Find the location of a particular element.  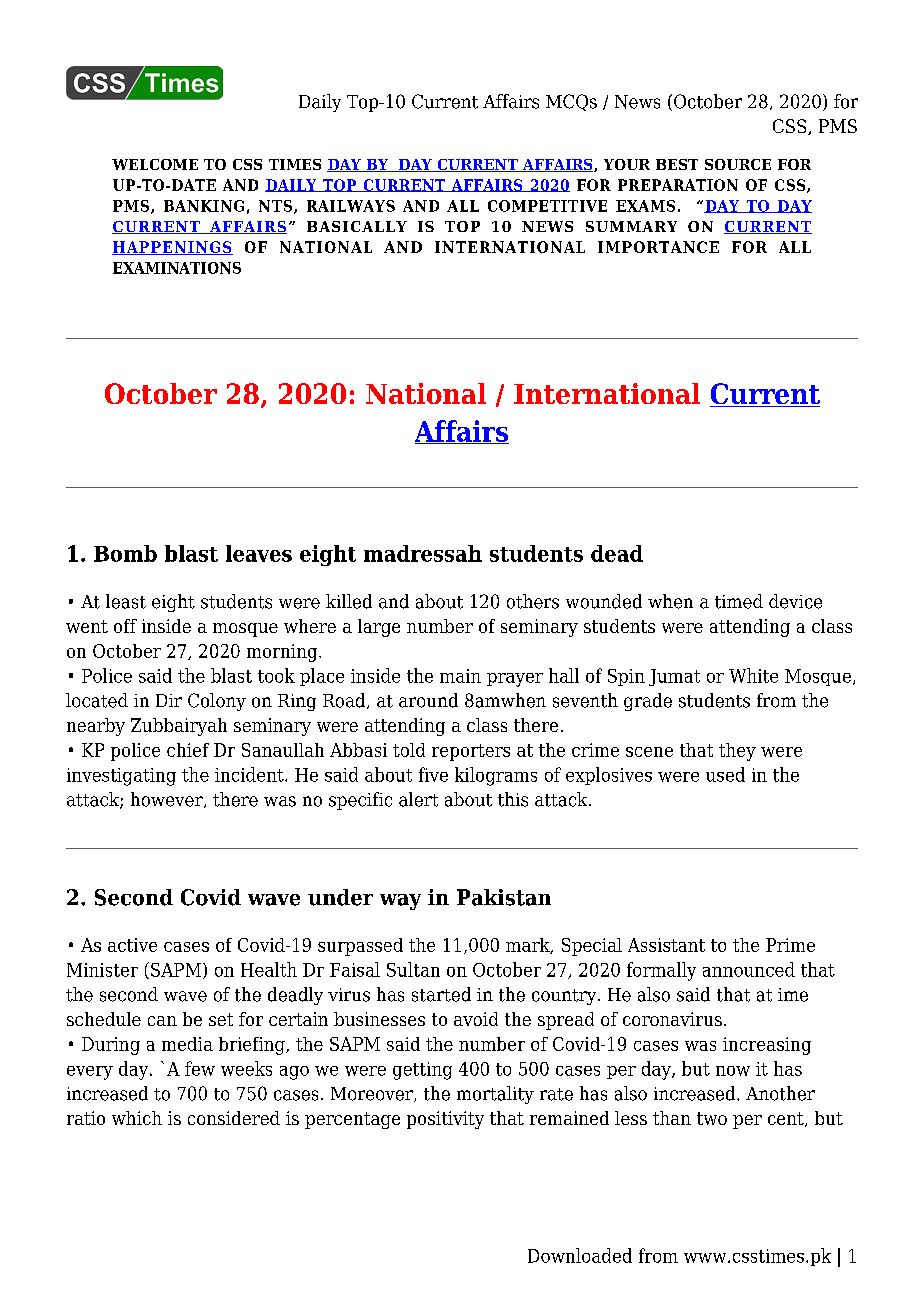

active is located at coordinates (132, 945).
